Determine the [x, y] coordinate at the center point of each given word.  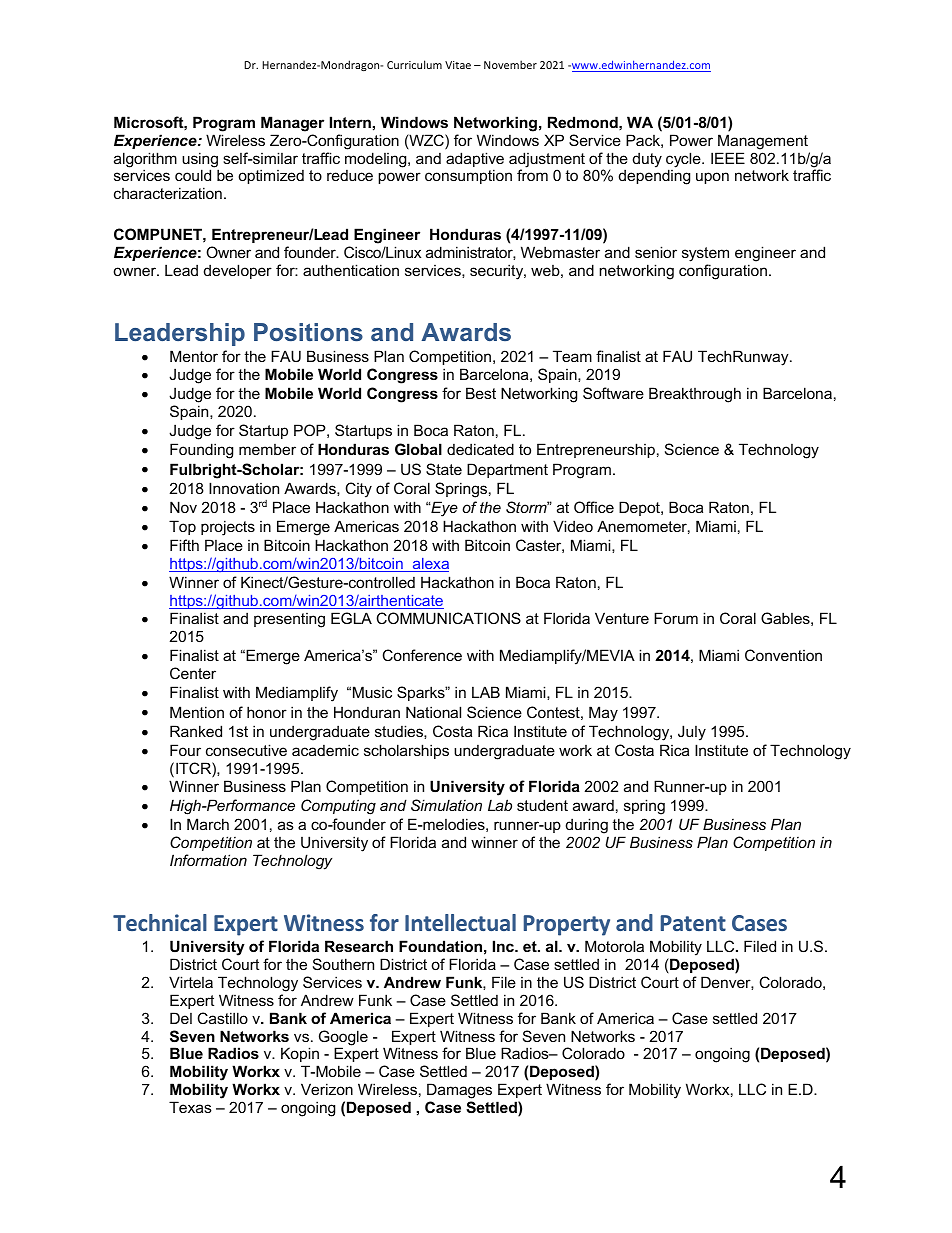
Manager [292, 124]
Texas [190, 1107]
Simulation [446, 805]
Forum [676, 618]
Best [481, 393]
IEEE [728, 158]
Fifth [184, 545]
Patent [693, 923]
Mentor [194, 356]
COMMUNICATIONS [449, 618]
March [208, 824]
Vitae [458, 65]
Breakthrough [695, 395]
